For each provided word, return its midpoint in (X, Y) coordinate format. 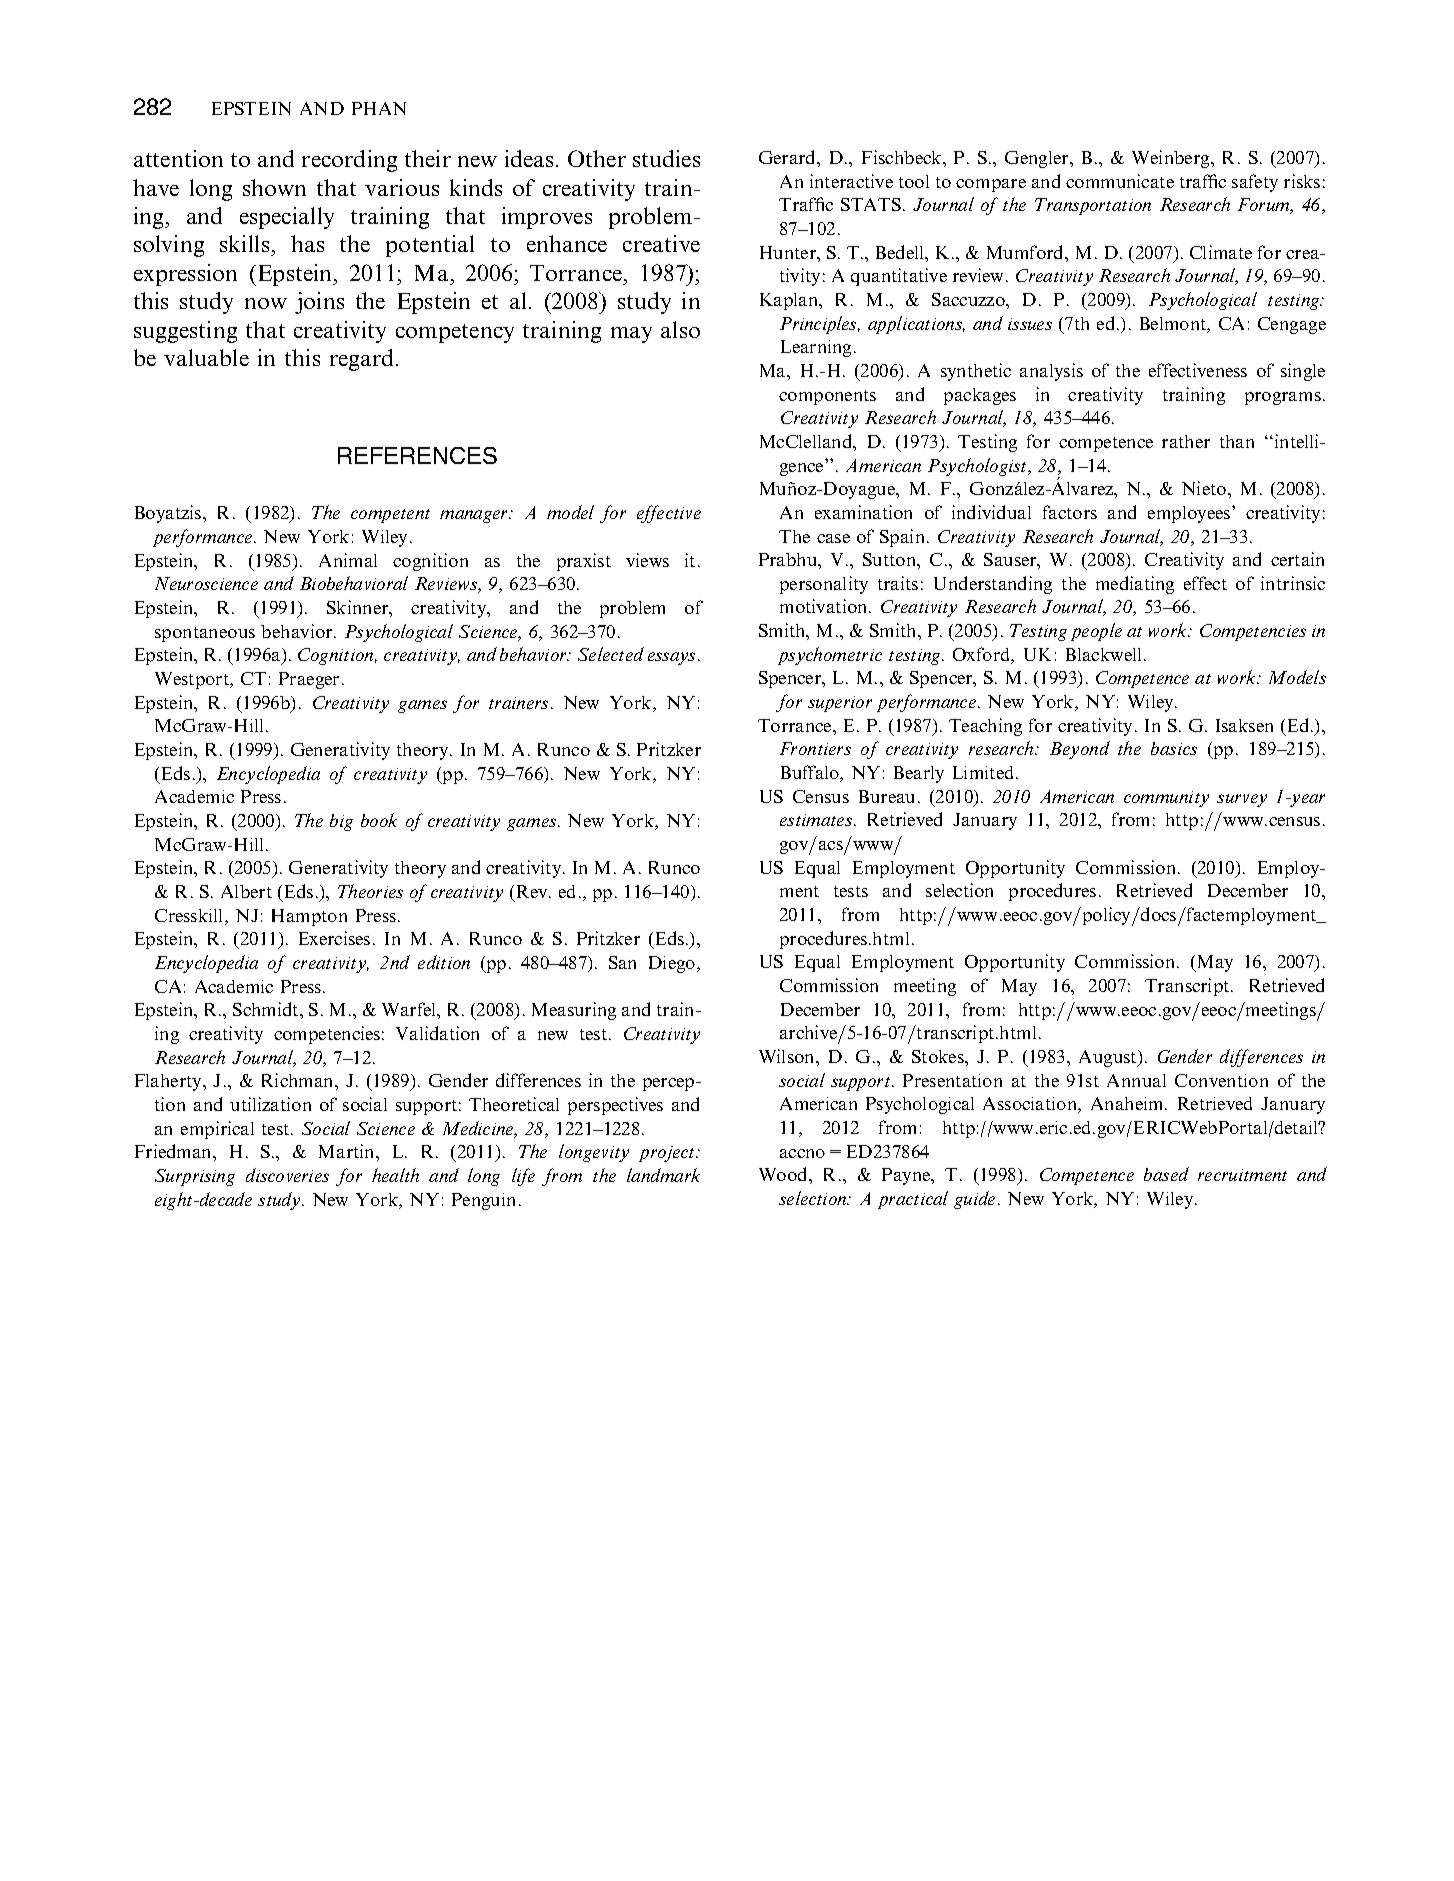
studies (666, 158)
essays (673, 658)
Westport (193, 680)
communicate (1120, 181)
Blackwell (1105, 654)
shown (274, 187)
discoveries (287, 1175)
